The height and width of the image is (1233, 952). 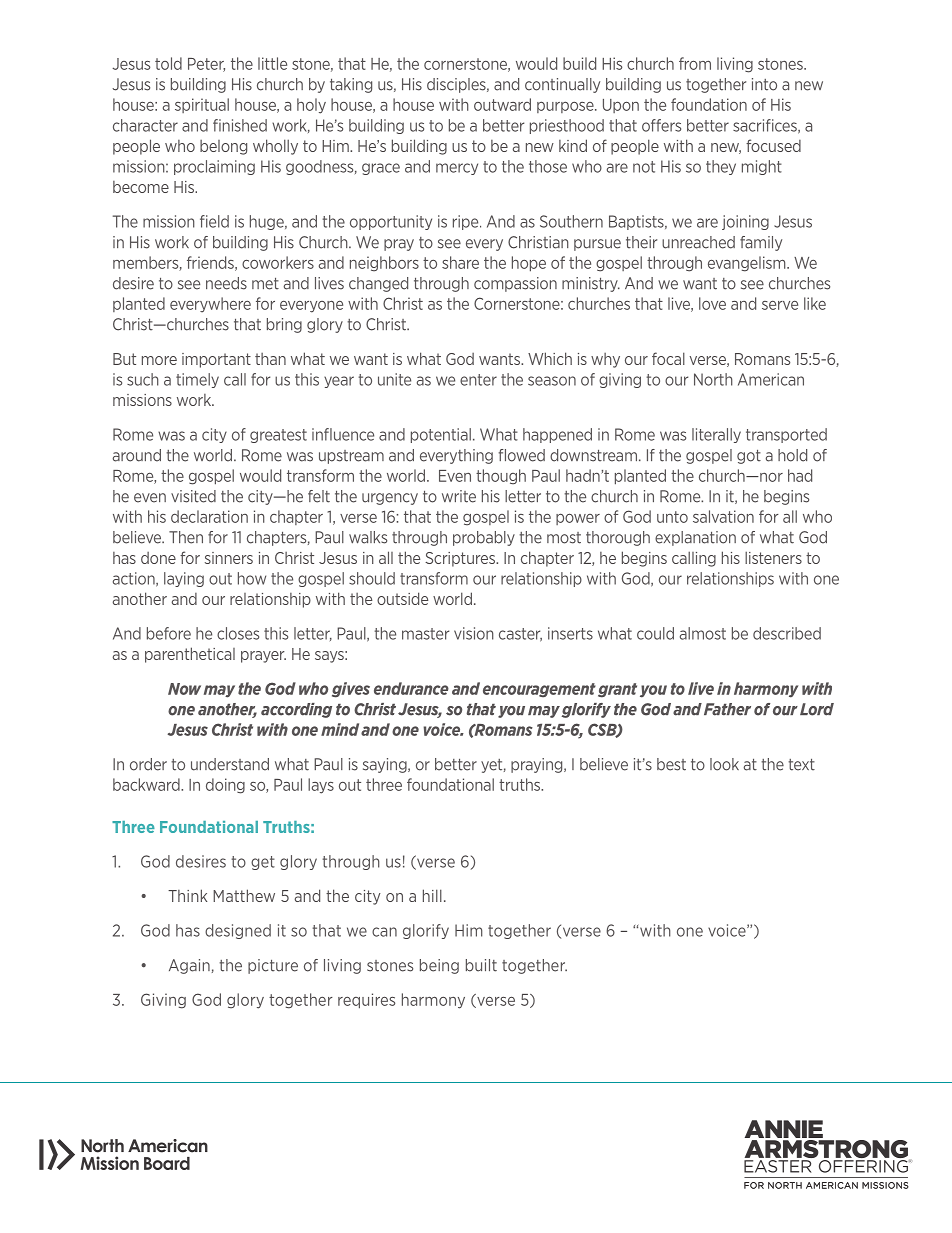 I want to click on compassion, so click(x=515, y=284).
